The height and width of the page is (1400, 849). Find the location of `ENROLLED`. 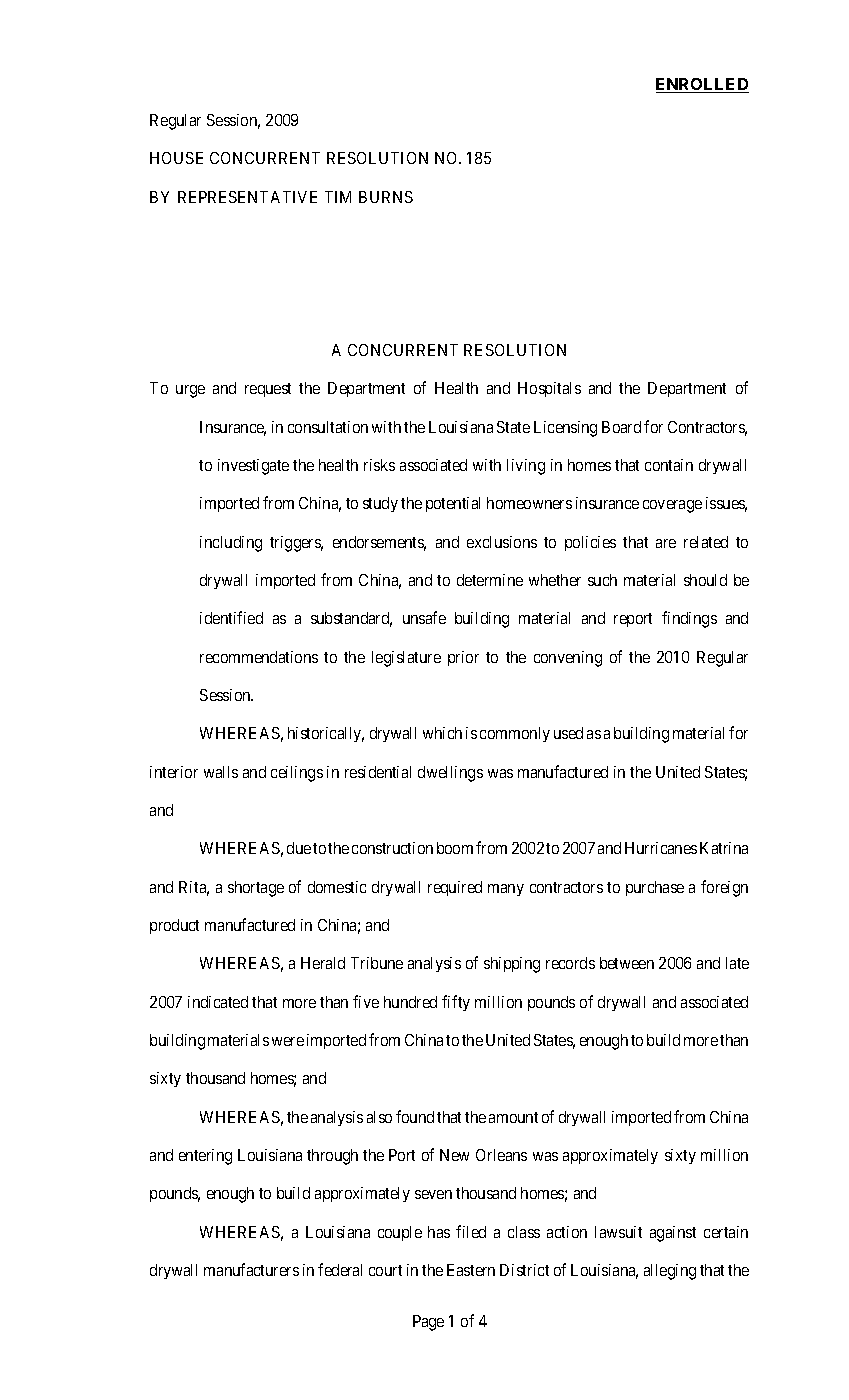

ENROLLED is located at coordinates (702, 85).
